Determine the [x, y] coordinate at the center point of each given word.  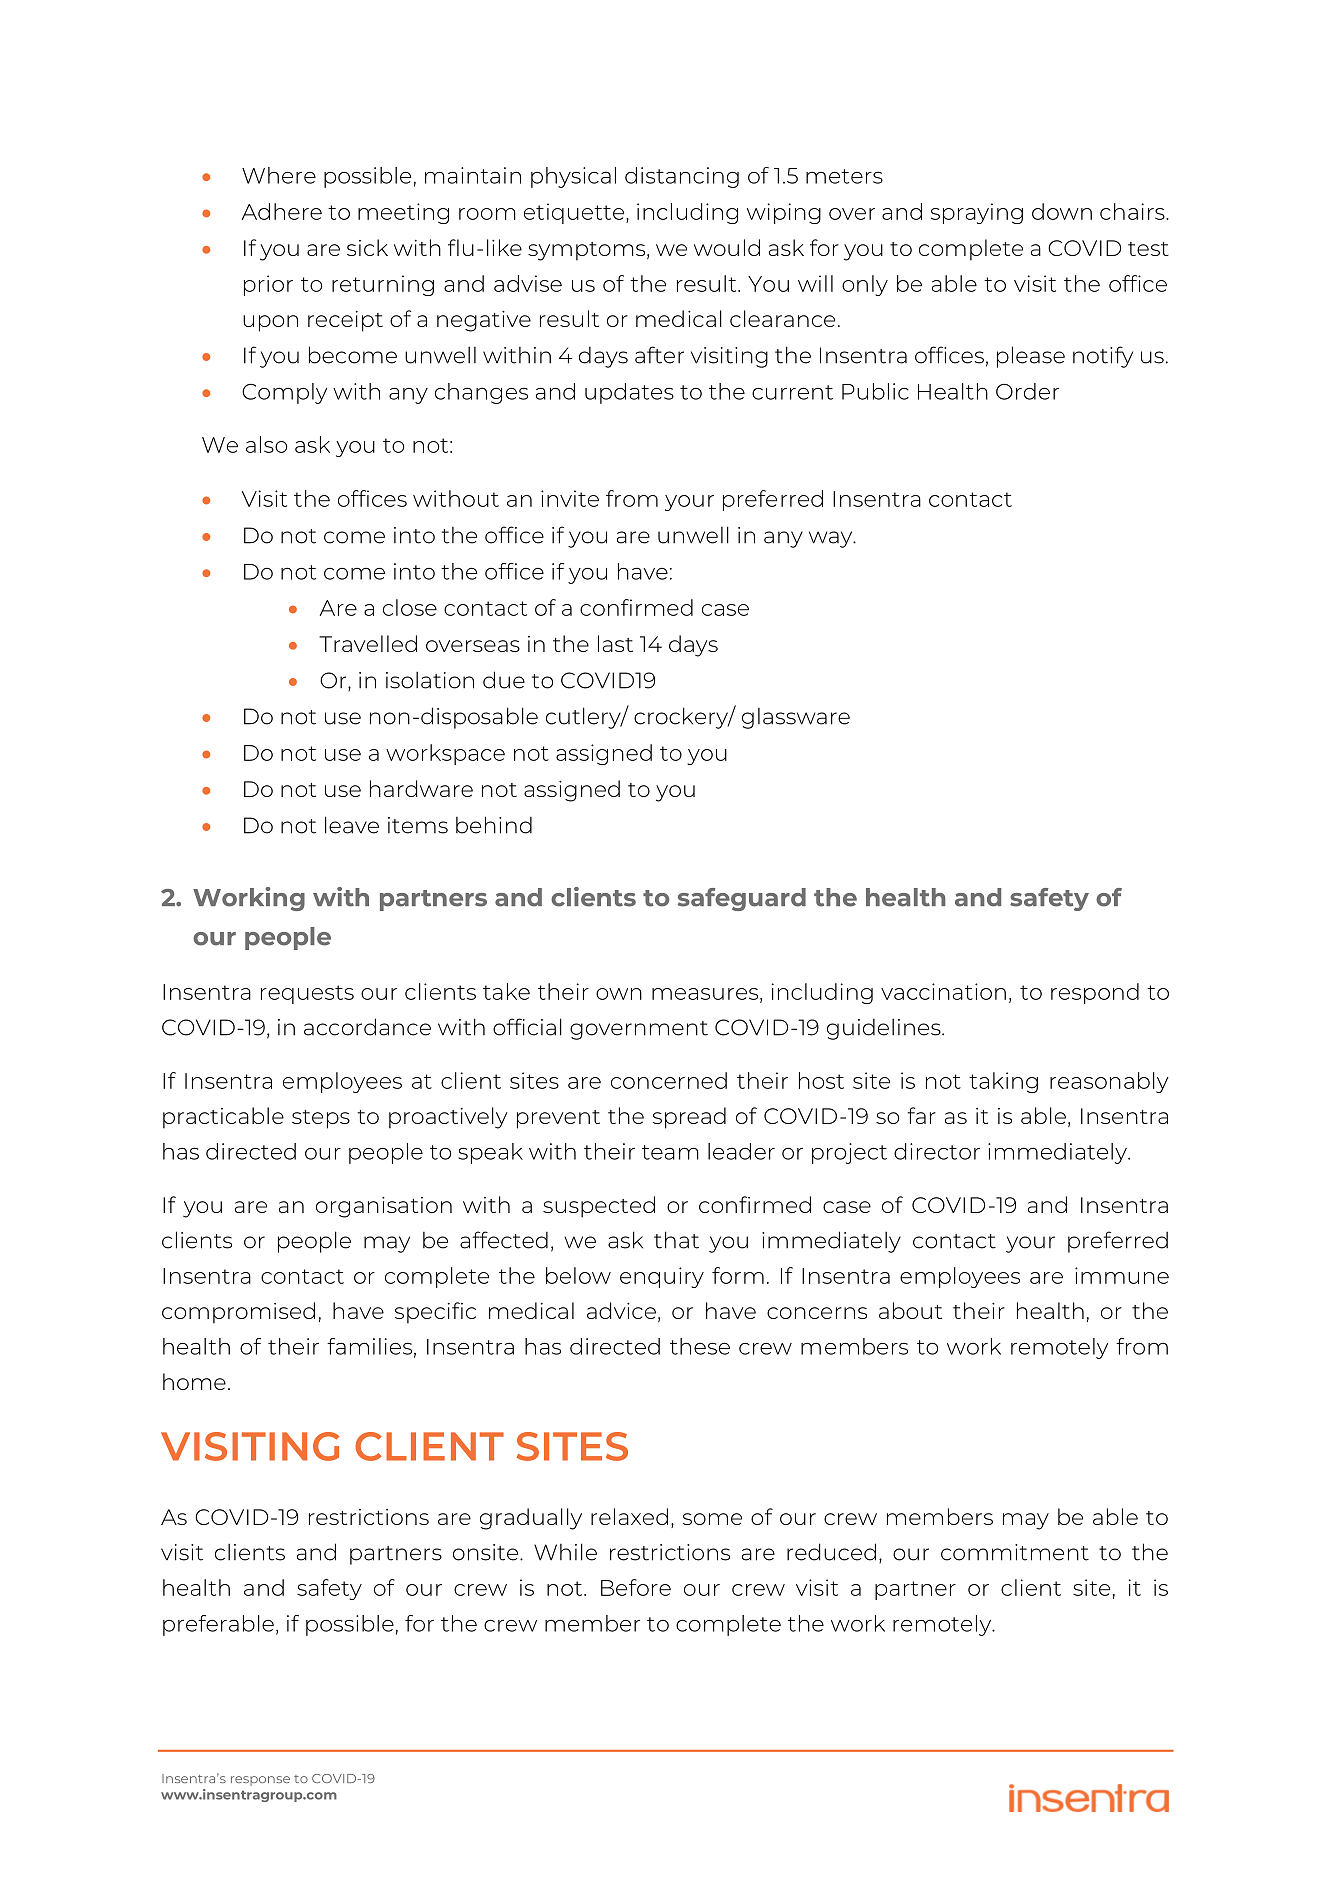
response [260, 1781]
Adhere [282, 211]
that [676, 1240]
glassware [796, 718]
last [615, 643]
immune [1122, 1275]
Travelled [368, 643]
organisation [384, 1207]
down [1062, 211]
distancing [682, 177]
